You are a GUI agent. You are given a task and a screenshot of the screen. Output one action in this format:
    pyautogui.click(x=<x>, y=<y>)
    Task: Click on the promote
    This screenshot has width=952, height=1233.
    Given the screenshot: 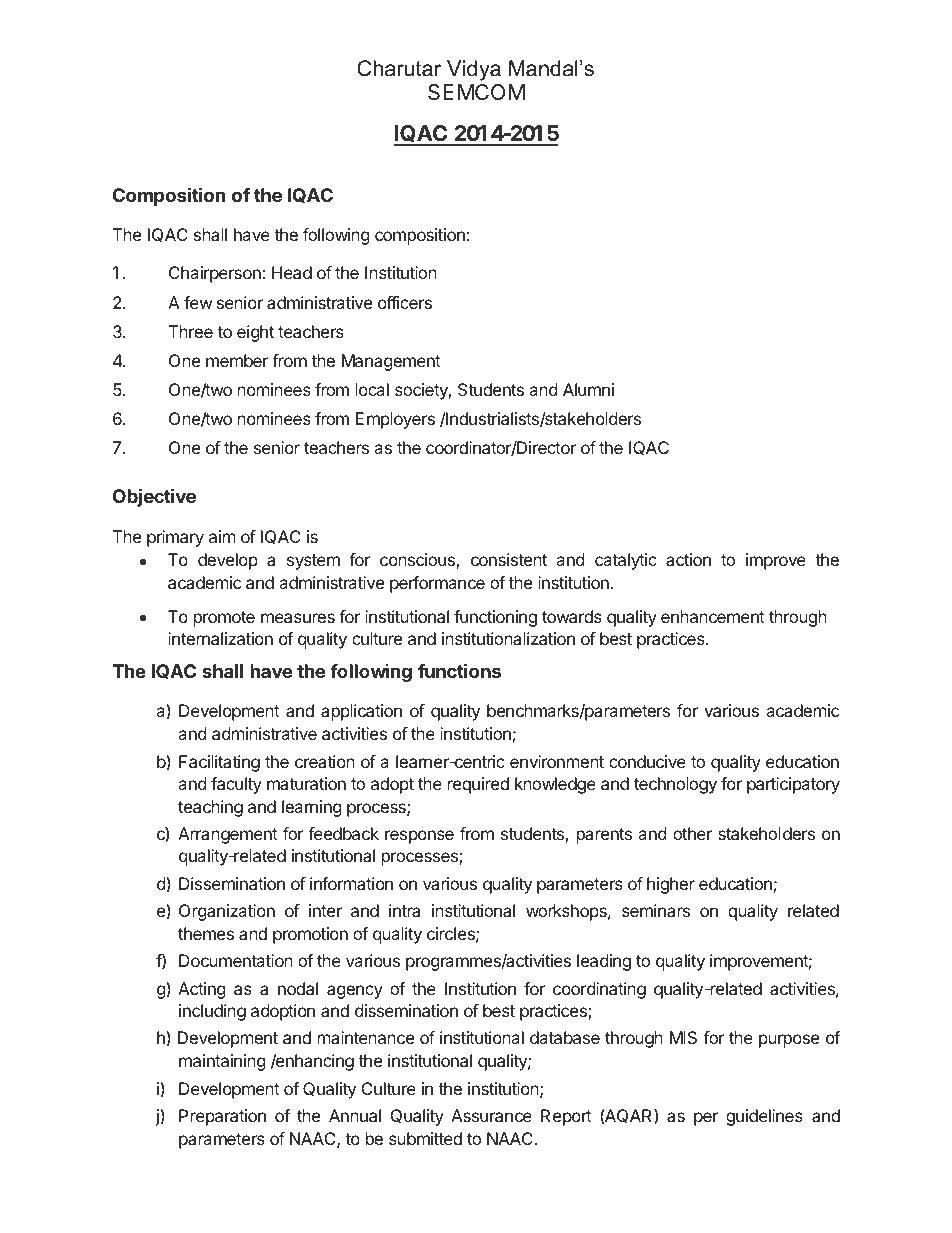 What is the action you would take?
    pyautogui.click(x=224, y=619)
